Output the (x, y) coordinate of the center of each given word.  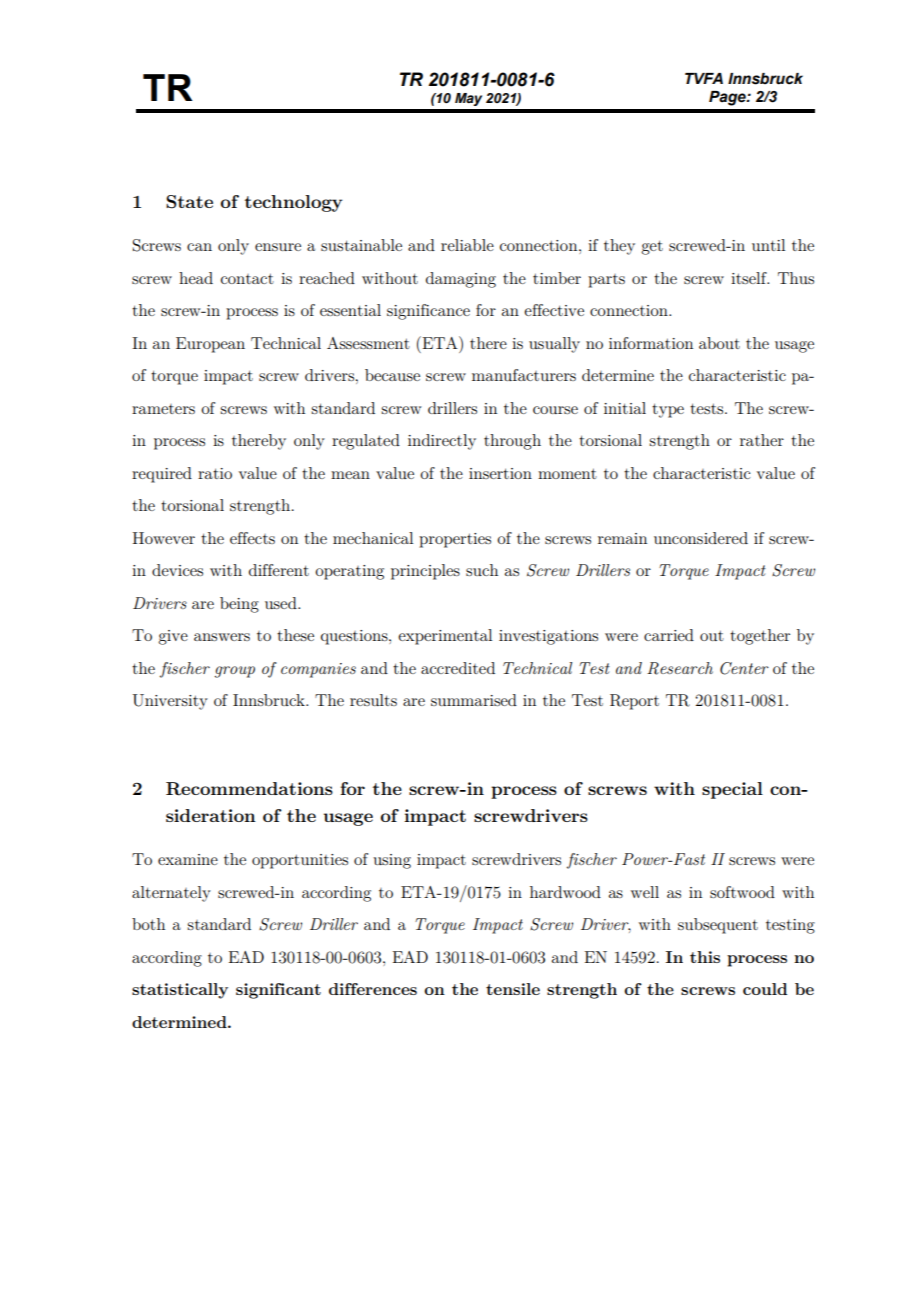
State (189, 202)
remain (622, 538)
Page (728, 98)
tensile (513, 989)
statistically (180, 991)
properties (455, 540)
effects (252, 538)
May (468, 99)
